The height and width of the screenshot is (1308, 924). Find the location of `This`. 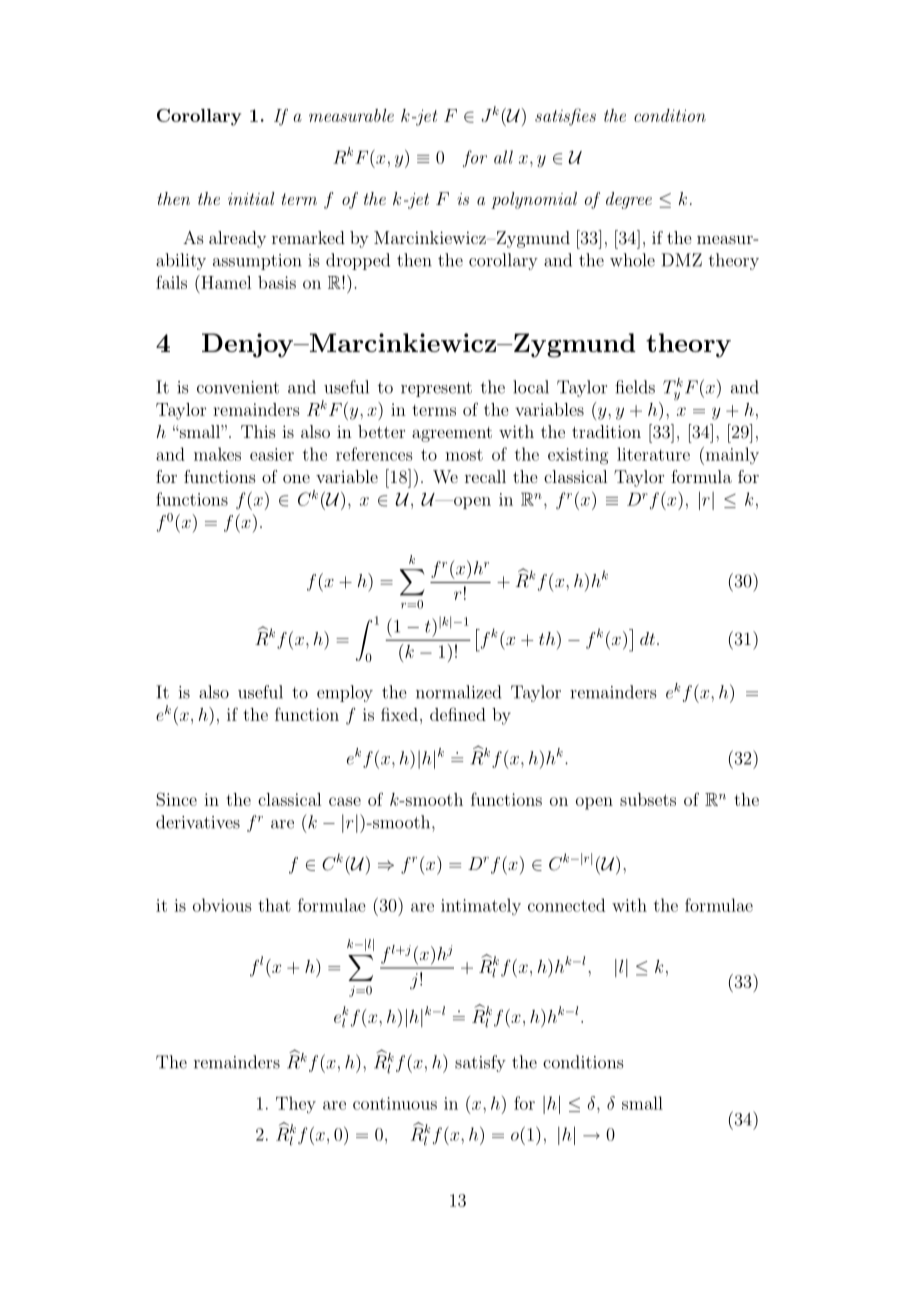

This is located at coordinates (258, 431).
